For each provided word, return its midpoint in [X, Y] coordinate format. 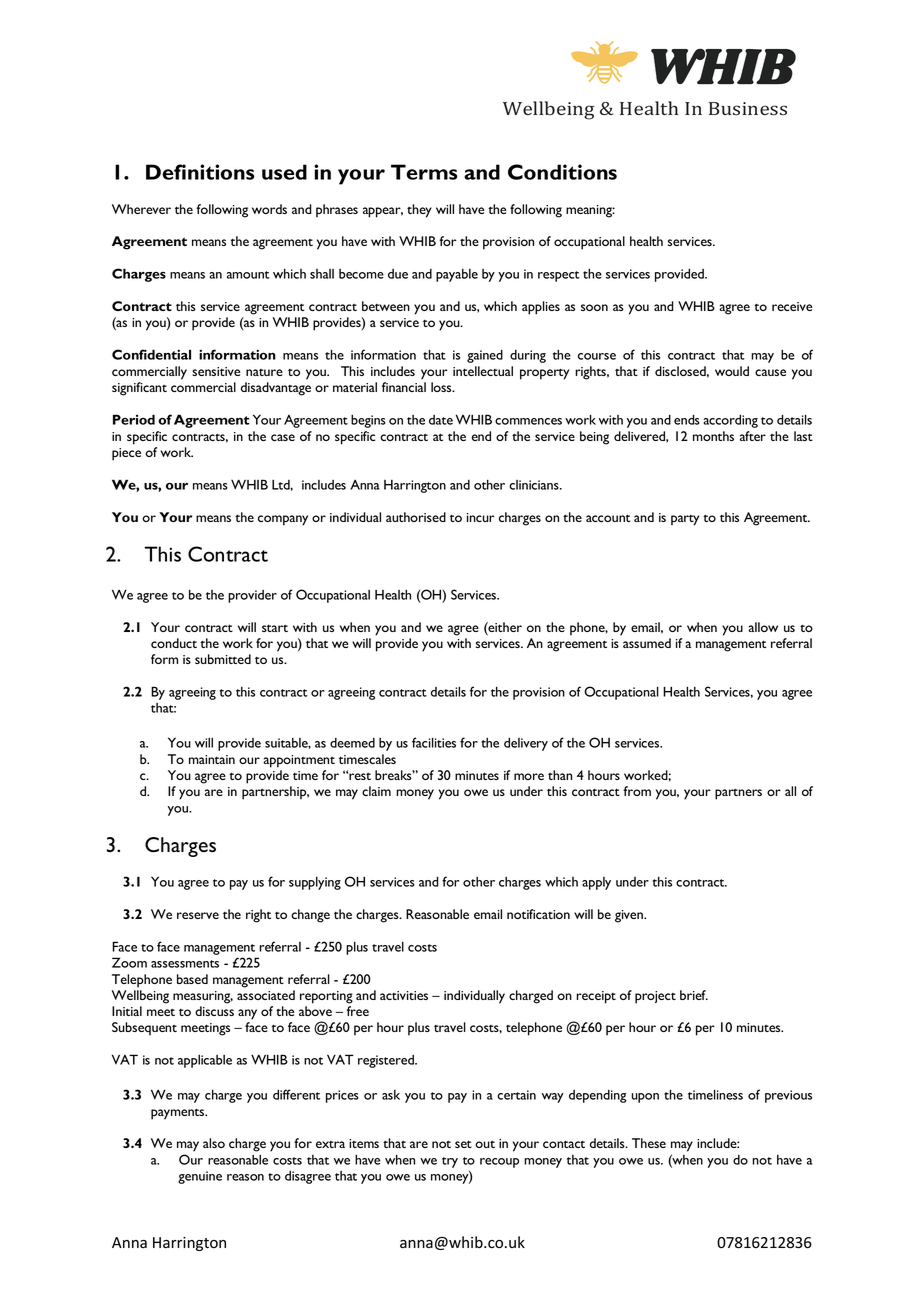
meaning [590, 211]
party [685, 520]
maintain [212, 759]
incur [480, 517]
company [283, 520]
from [637, 791]
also [214, 1143]
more [529, 776]
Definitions [200, 172]
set [463, 1144]
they [419, 211]
